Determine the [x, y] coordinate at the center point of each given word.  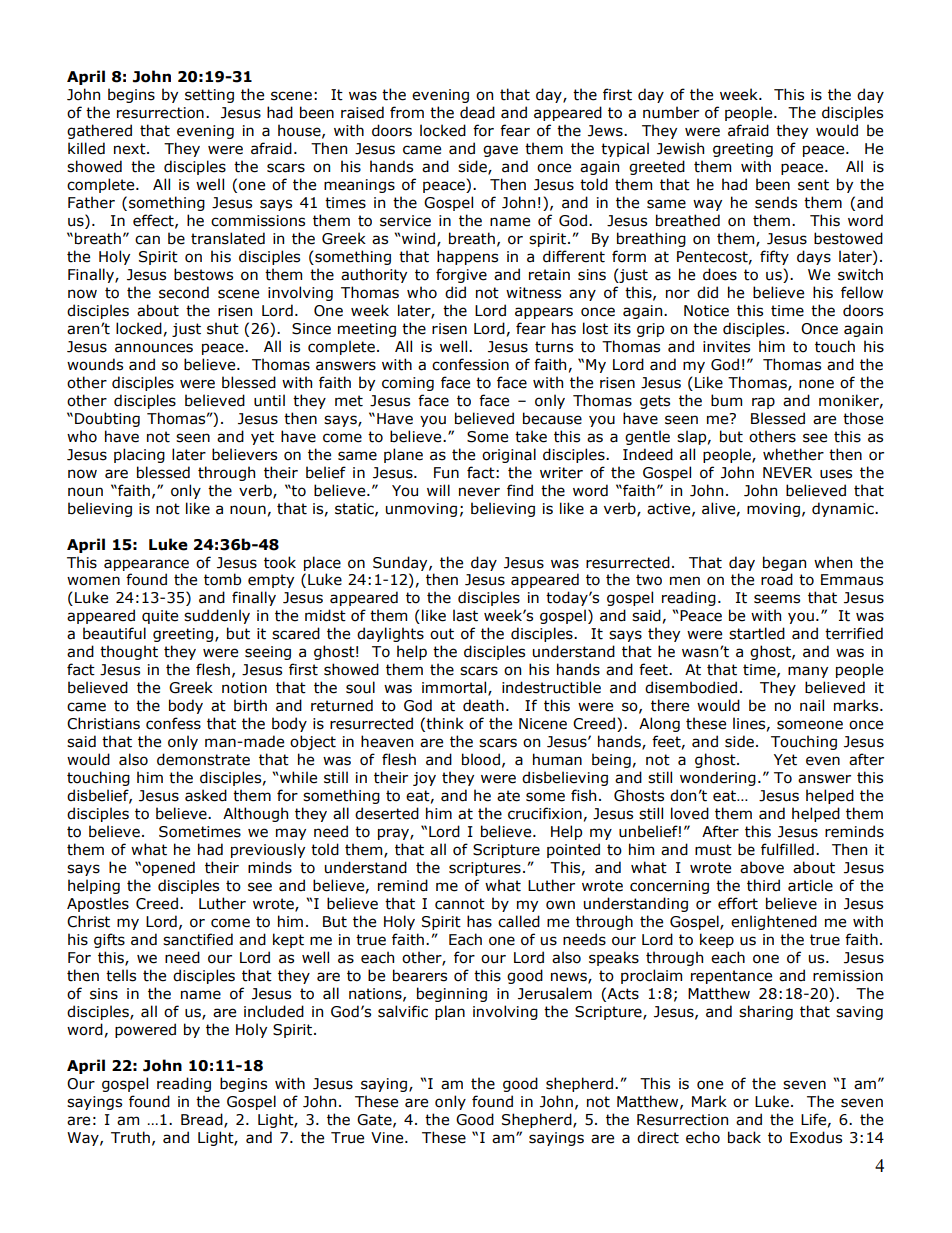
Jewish [680, 148]
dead [477, 112]
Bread [203, 1120]
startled [757, 633]
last [465, 615]
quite [160, 617]
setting [209, 96]
